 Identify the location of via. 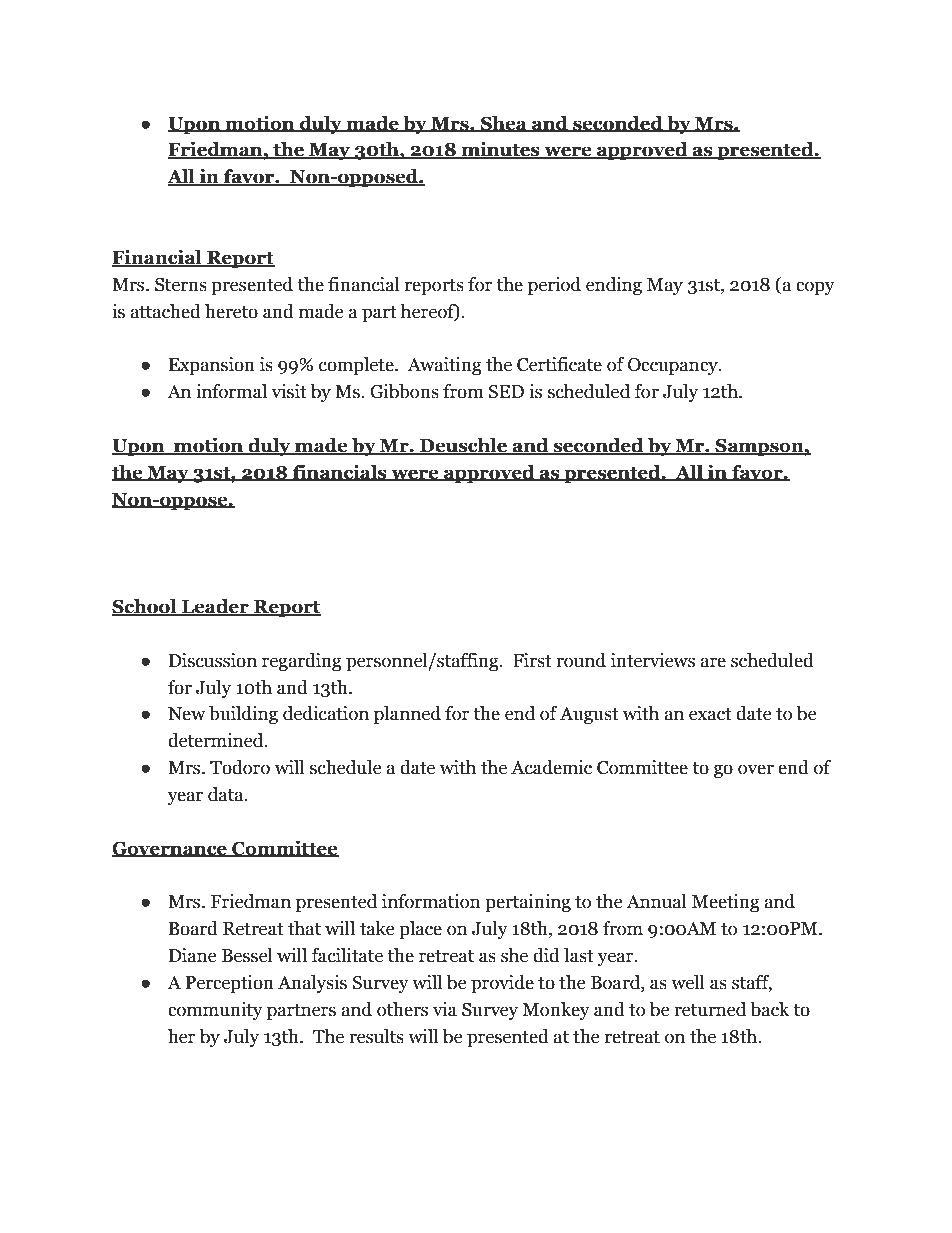
(445, 1009).
